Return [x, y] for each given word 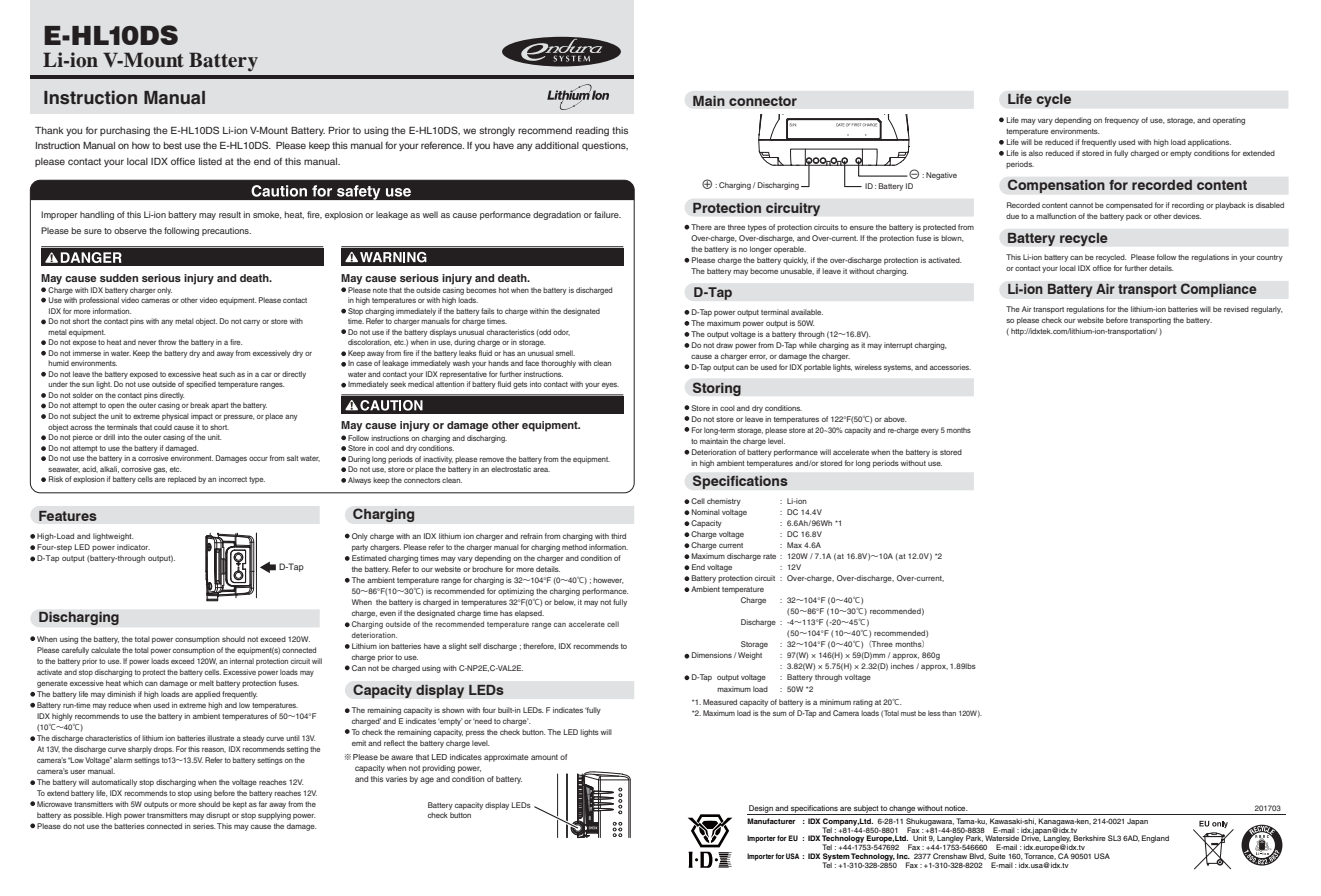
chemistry [724, 502]
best [173, 145]
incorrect [233, 479]
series [204, 826]
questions [605, 146]
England [1155, 839]
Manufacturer [771, 821]
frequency [1122, 121]
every [930, 432]
